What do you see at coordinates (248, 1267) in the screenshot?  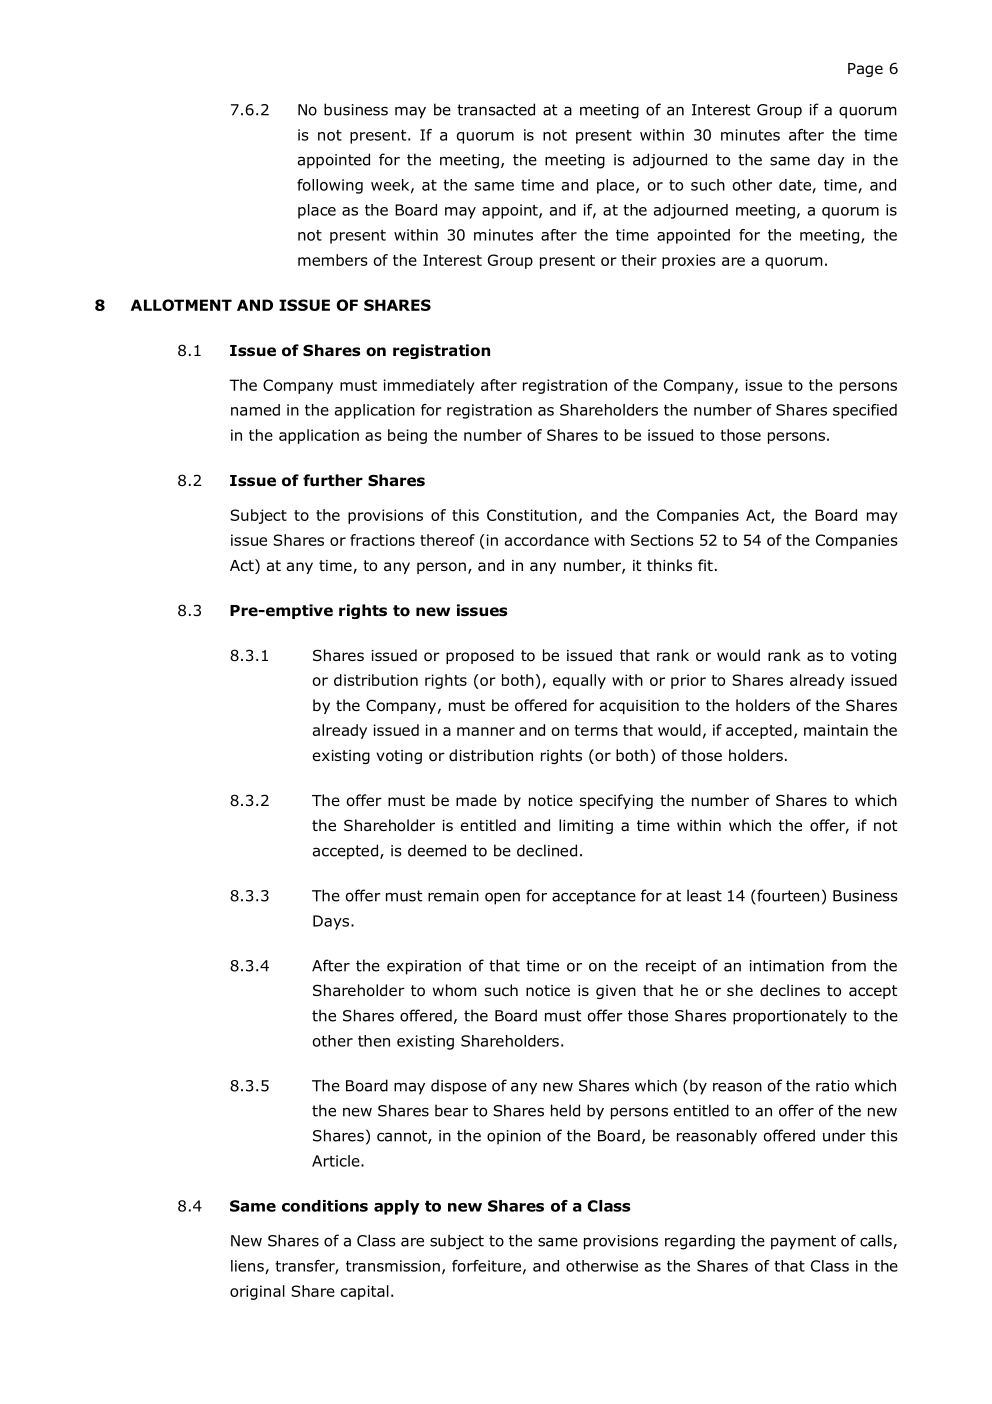 I see `liens` at bounding box center [248, 1267].
